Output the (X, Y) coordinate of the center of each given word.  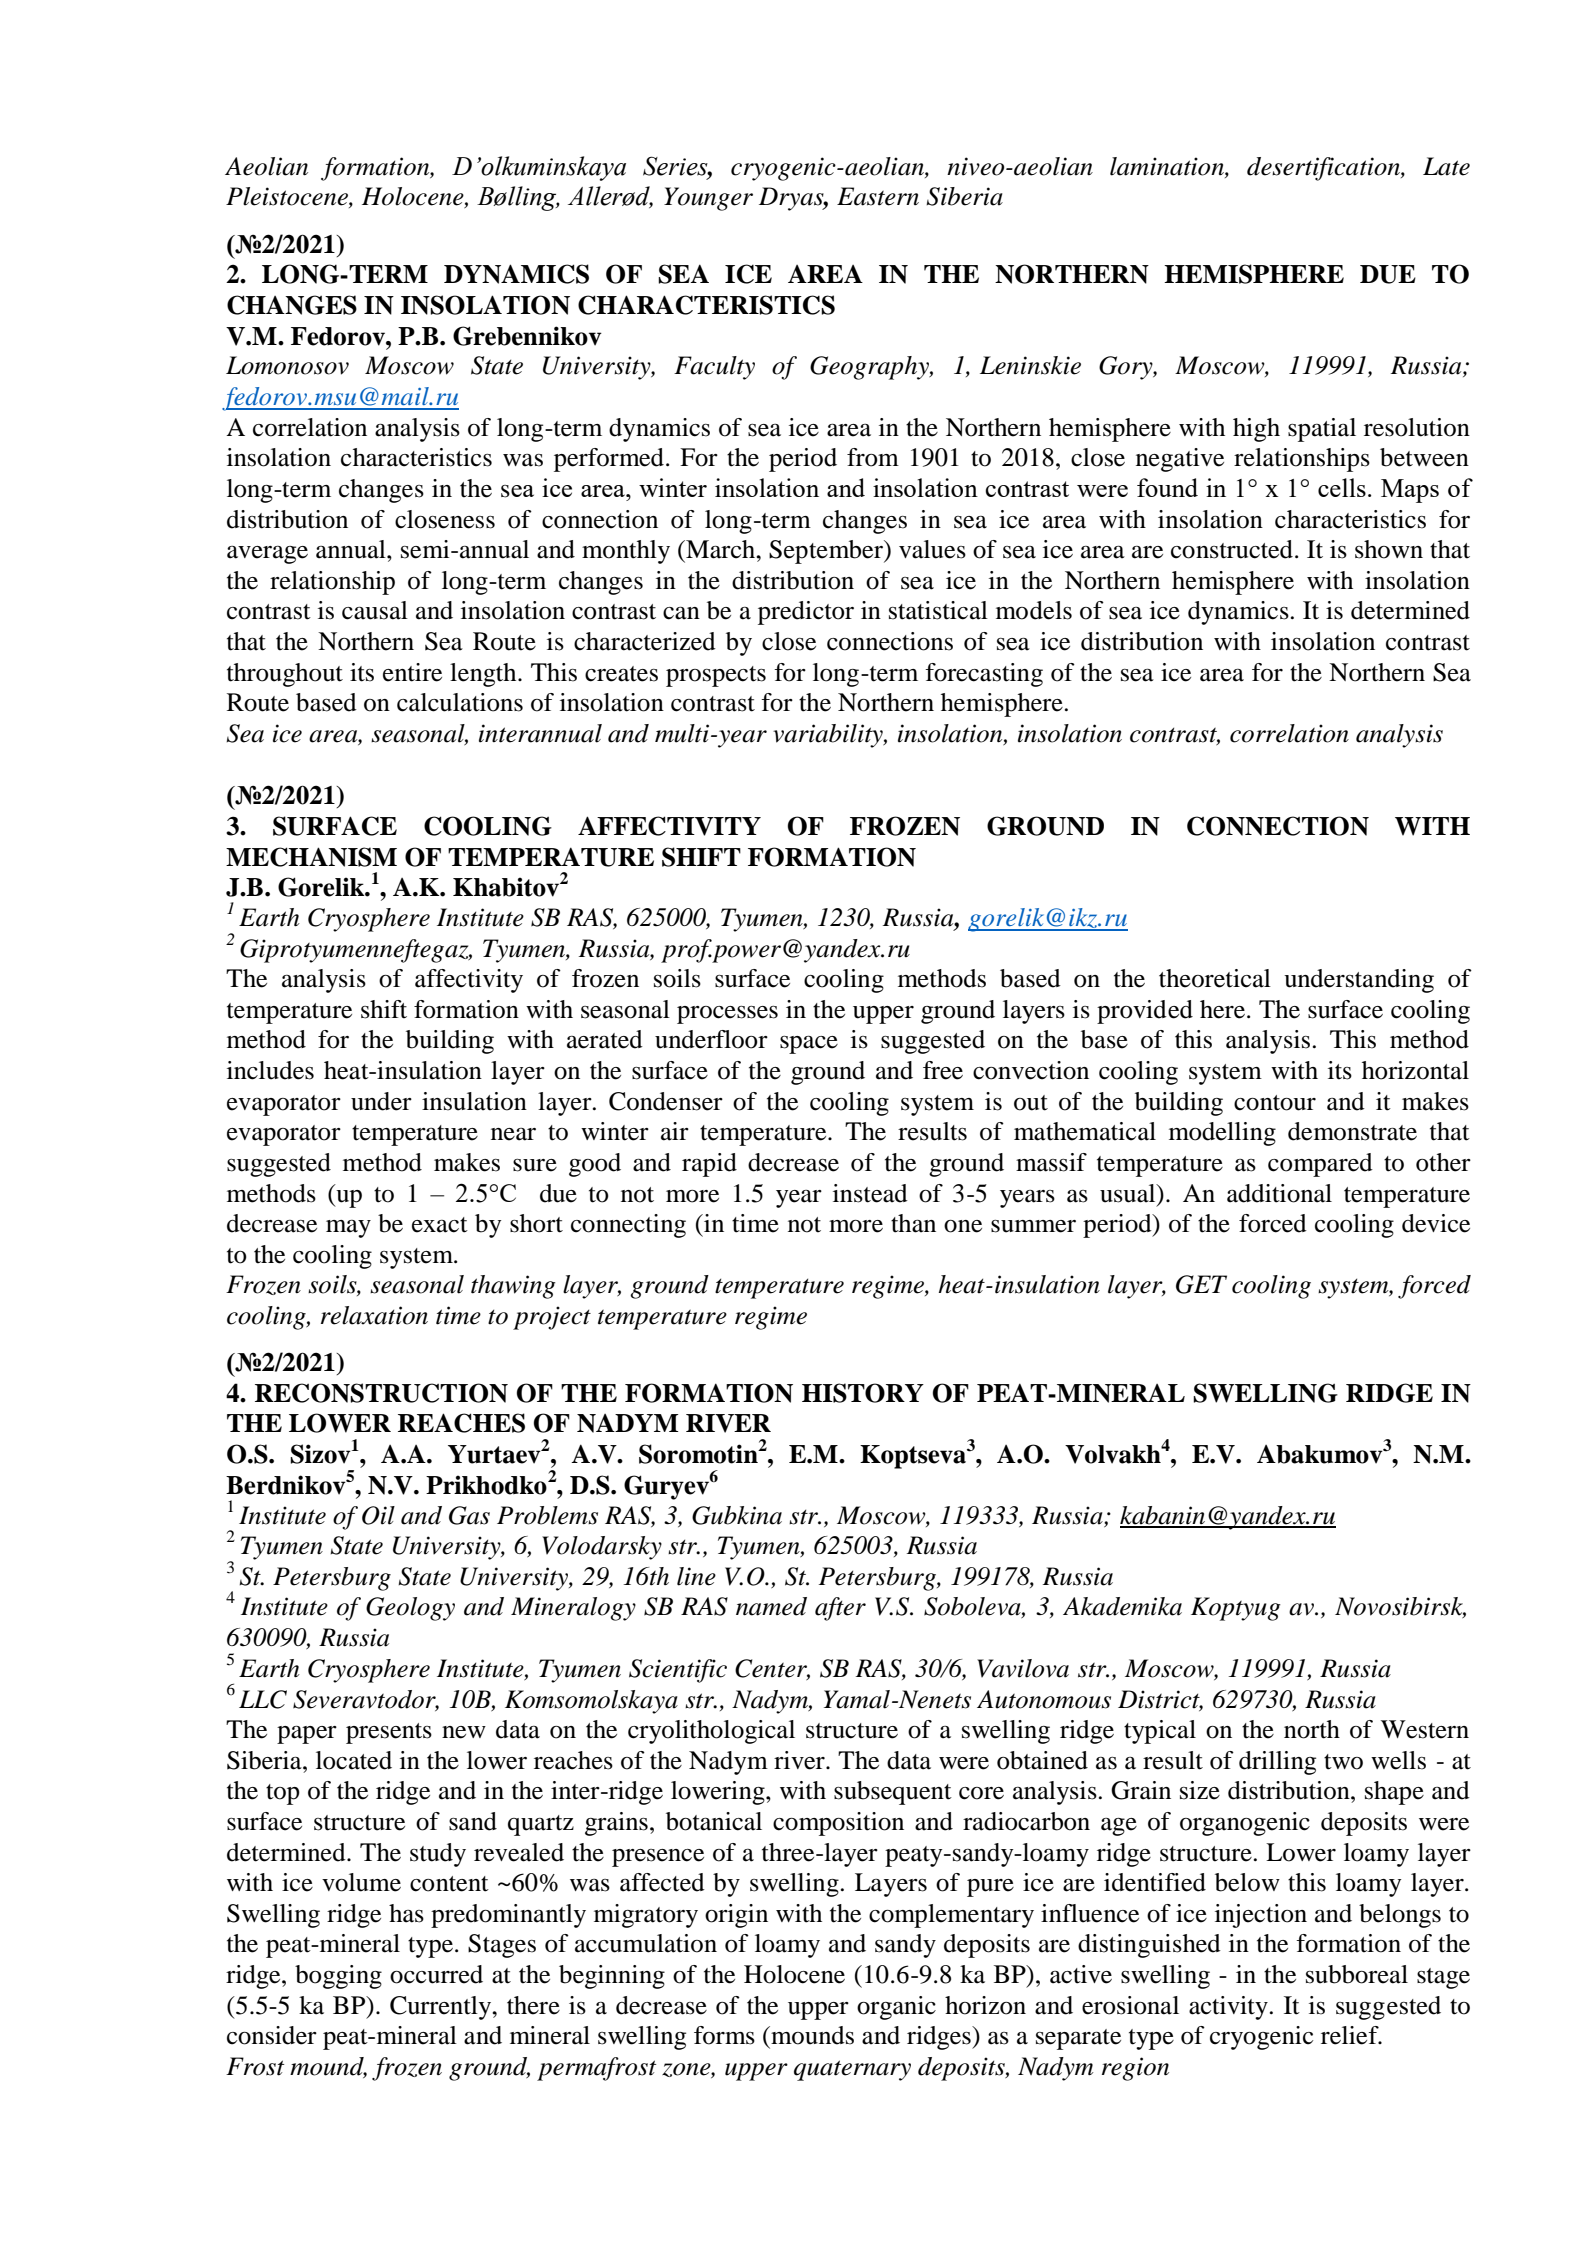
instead (870, 1193)
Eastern (878, 196)
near (513, 1134)
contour (1275, 1103)
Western (1425, 1729)
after (840, 1609)
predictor (806, 613)
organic (896, 2008)
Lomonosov (287, 365)
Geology (410, 1609)
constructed (1232, 549)
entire (412, 672)
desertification (1324, 169)
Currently (441, 2008)
